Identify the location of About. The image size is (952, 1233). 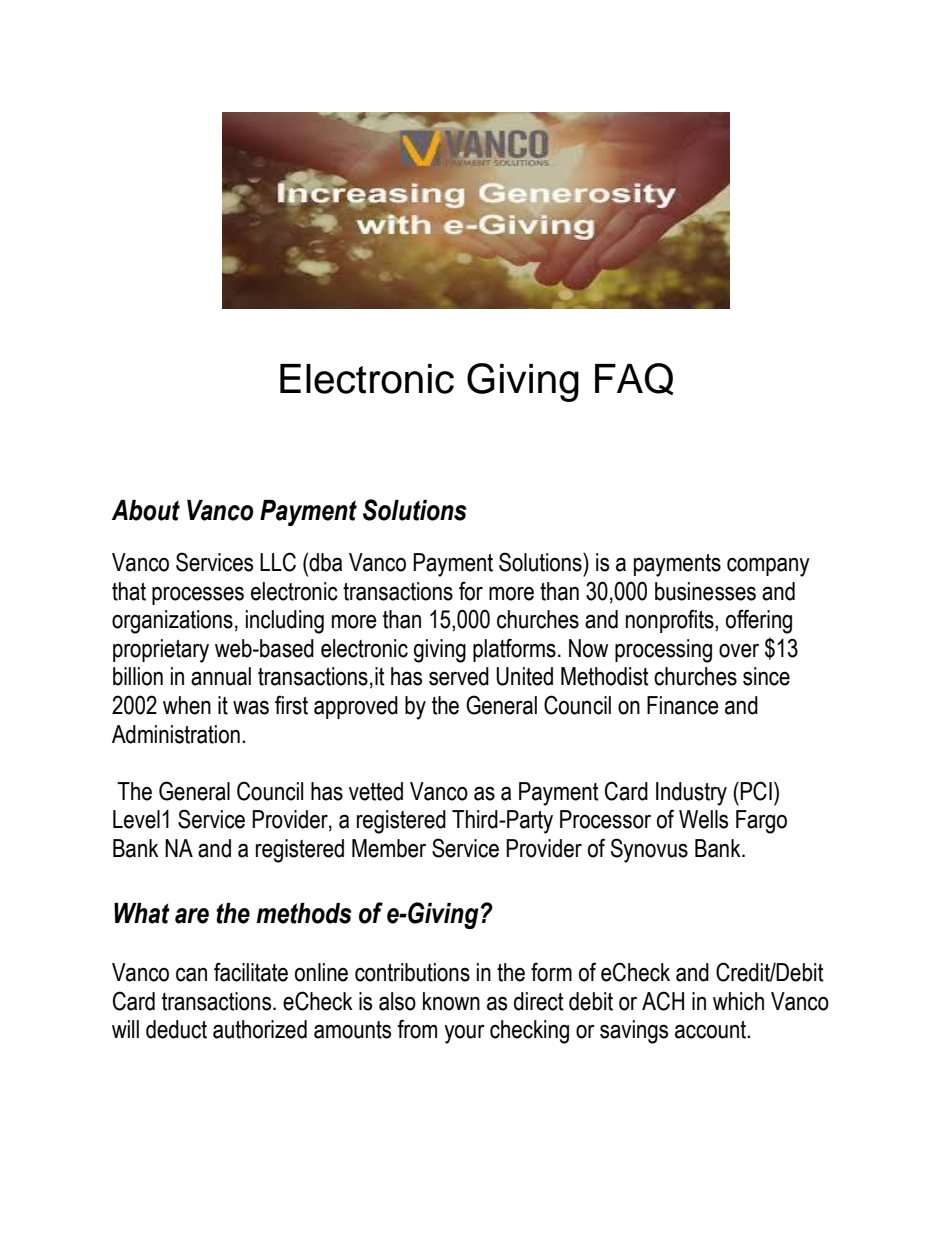
(146, 510).
